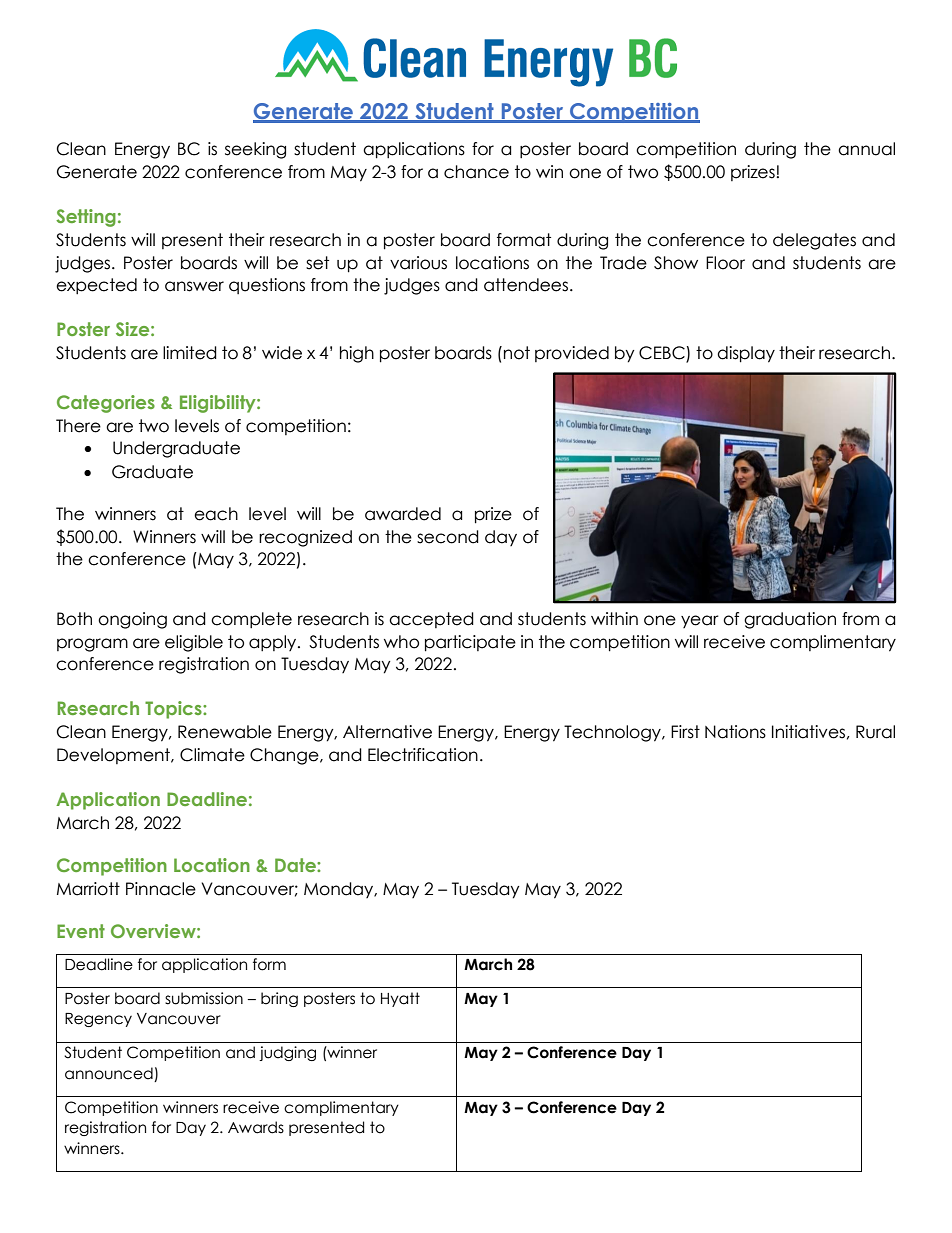 The image size is (952, 1233). What do you see at coordinates (400, 999) in the document?
I see `Hyatt` at bounding box center [400, 999].
